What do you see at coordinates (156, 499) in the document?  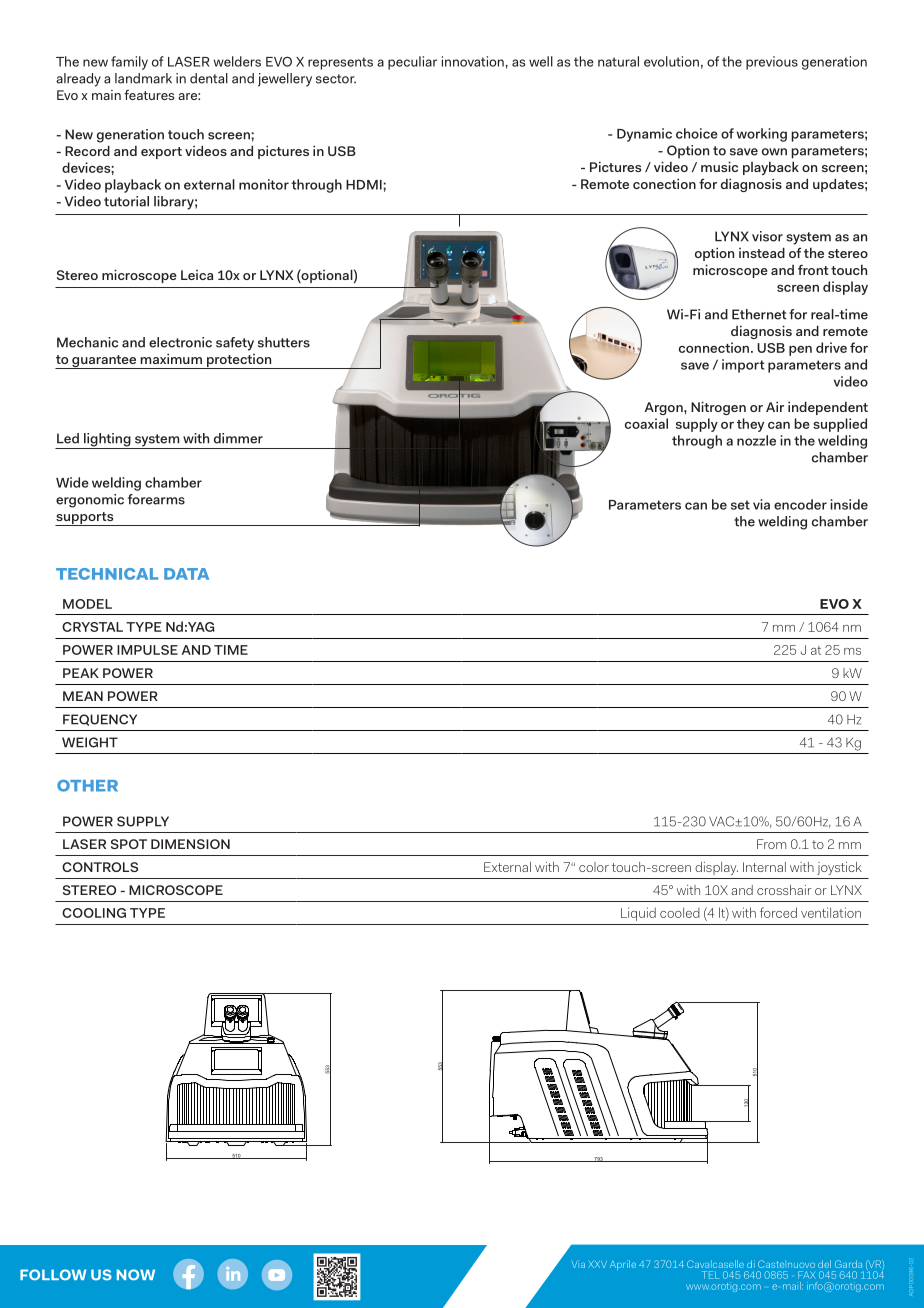 I see `forearms` at bounding box center [156, 499].
